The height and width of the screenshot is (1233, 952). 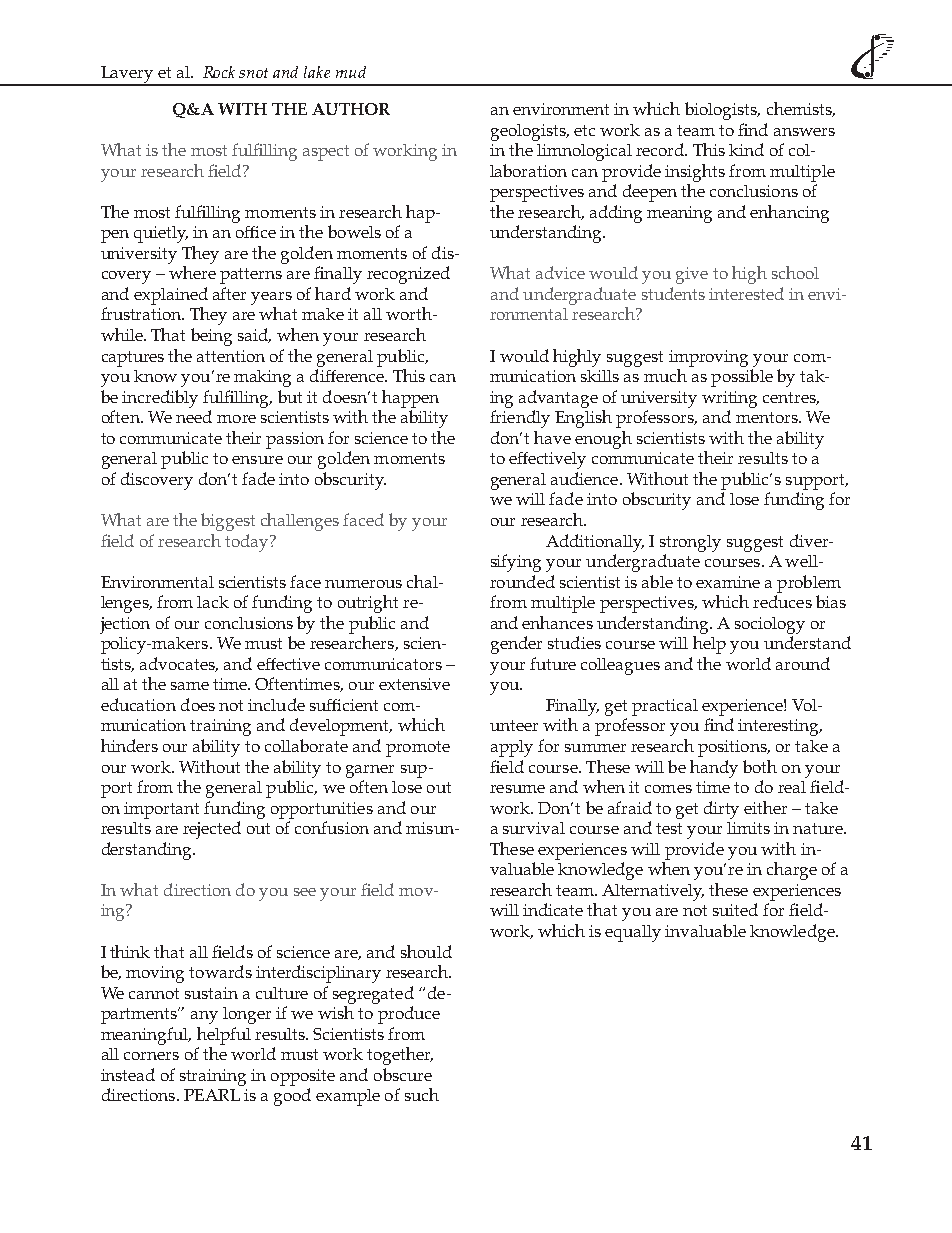 What do you see at coordinates (422, 1094) in the screenshot?
I see `such` at bounding box center [422, 1094].
